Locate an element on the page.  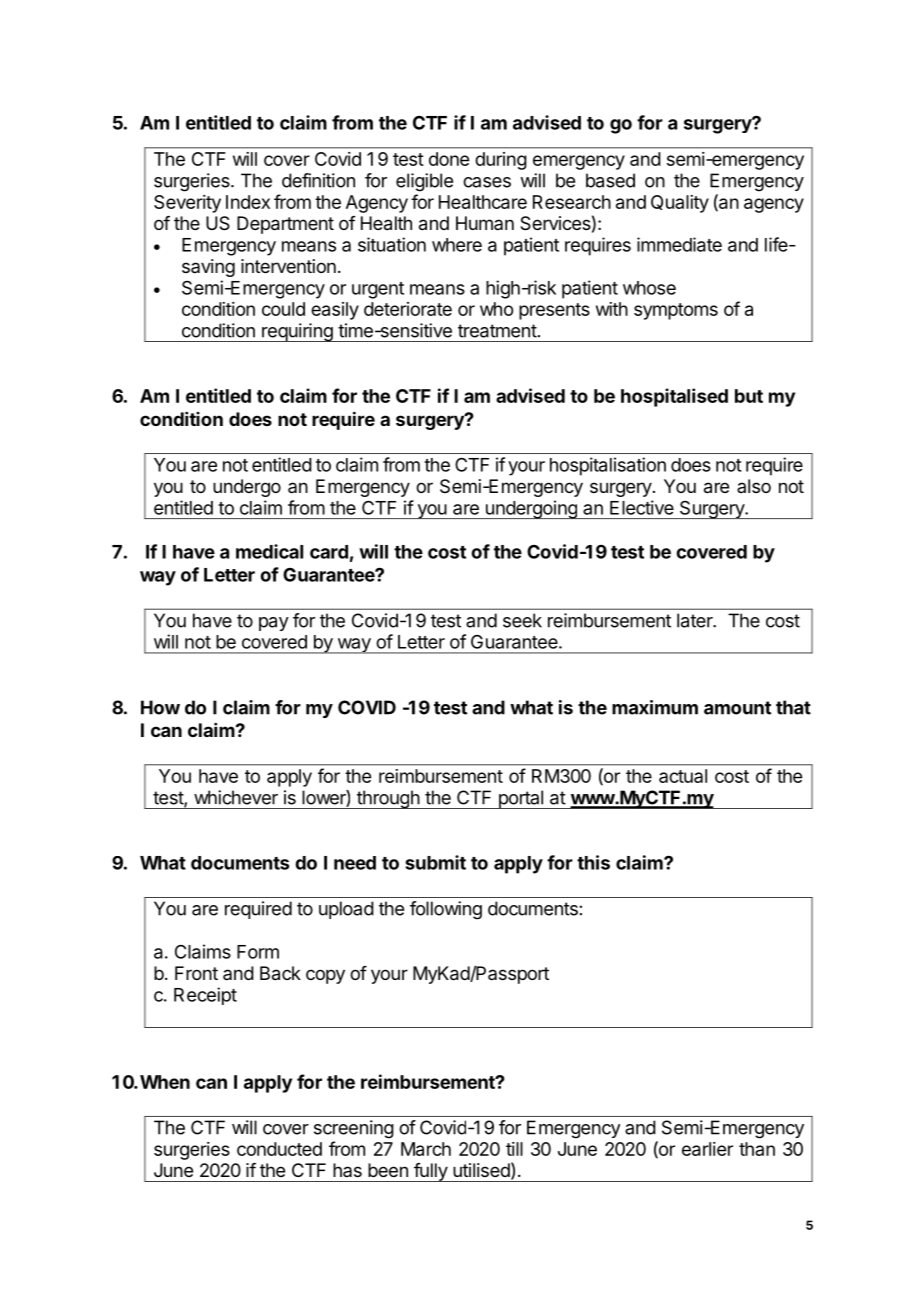
seek is located at coordinates (522, 620).
